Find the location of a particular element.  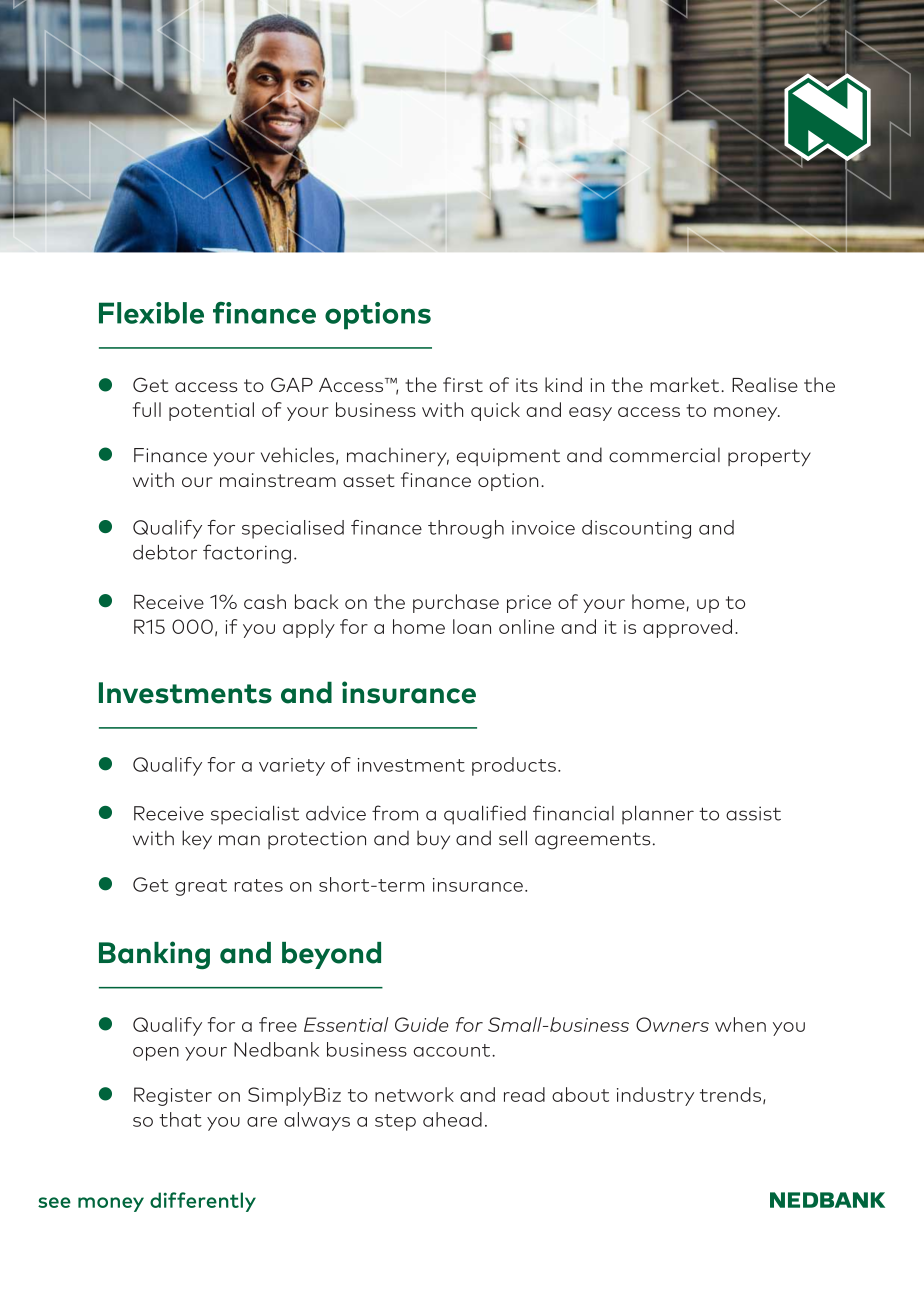

great is located at coordinates (201, 887).
